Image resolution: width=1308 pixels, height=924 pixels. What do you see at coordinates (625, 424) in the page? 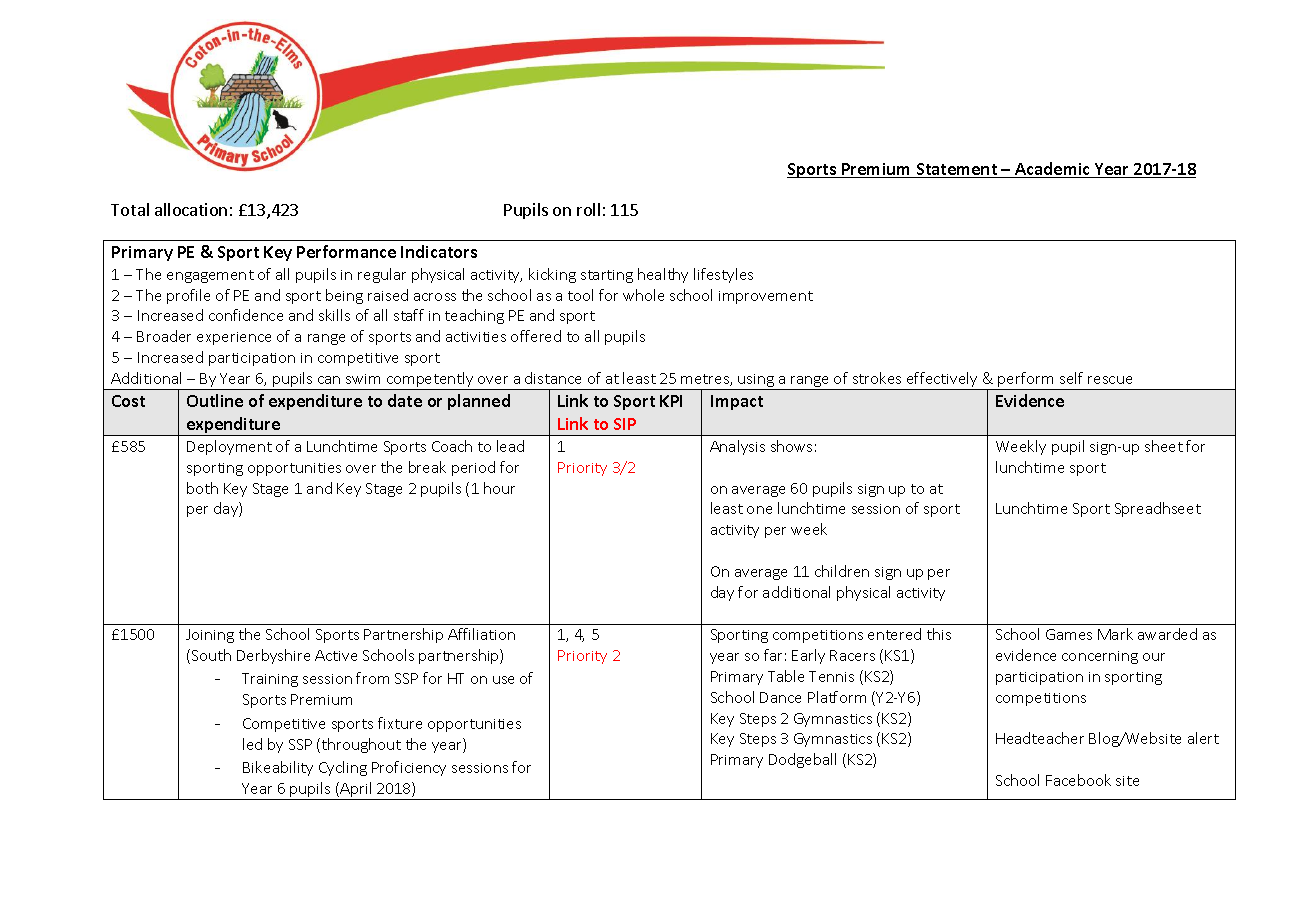
I see `SIP` at bounding box center [625, 424].
